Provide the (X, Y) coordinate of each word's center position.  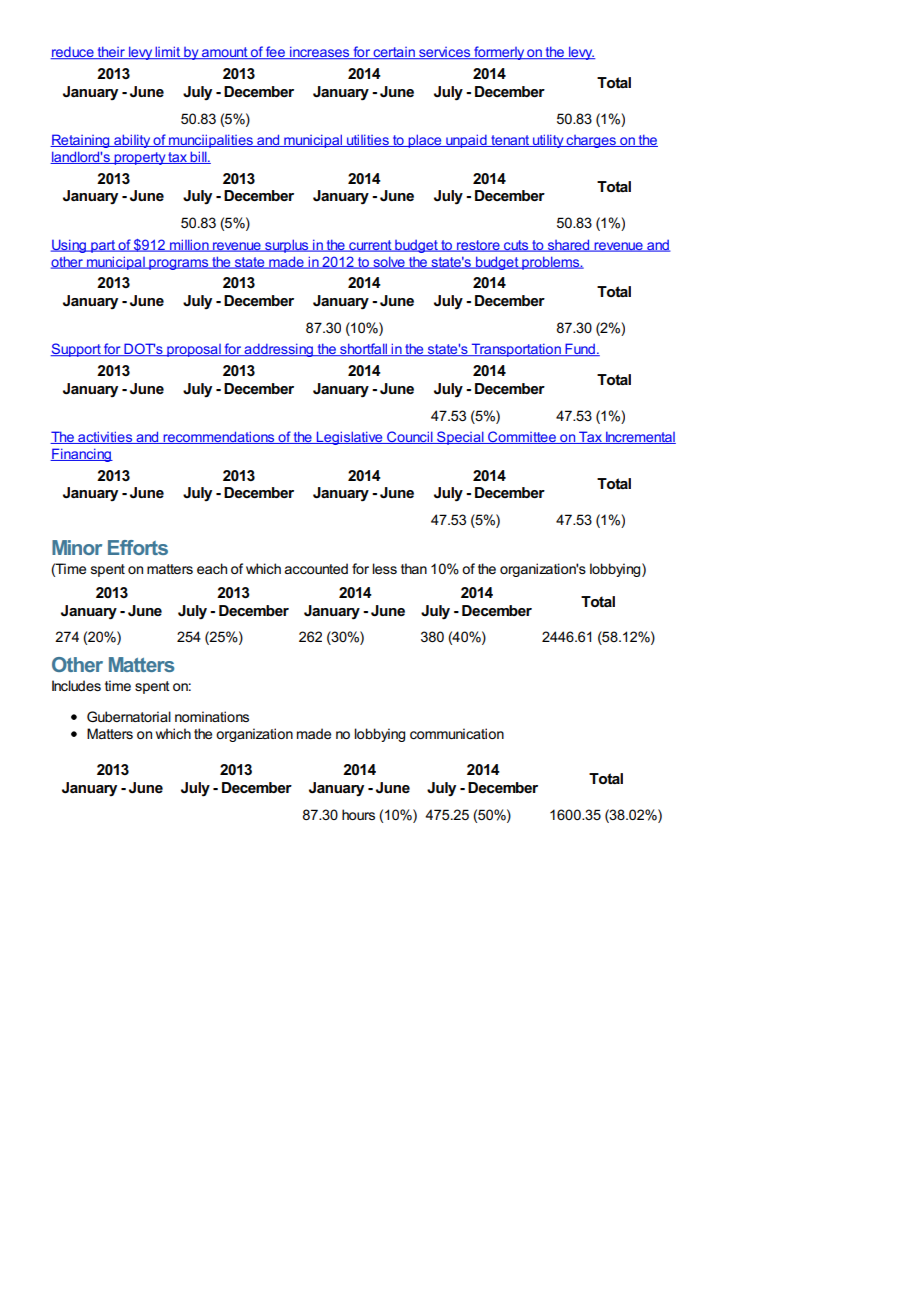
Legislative (349, 438)
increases (320, 52)
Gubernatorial (129, 716)
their (111, 52)
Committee (522, 437)
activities (105, 437)
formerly (499, 53)
